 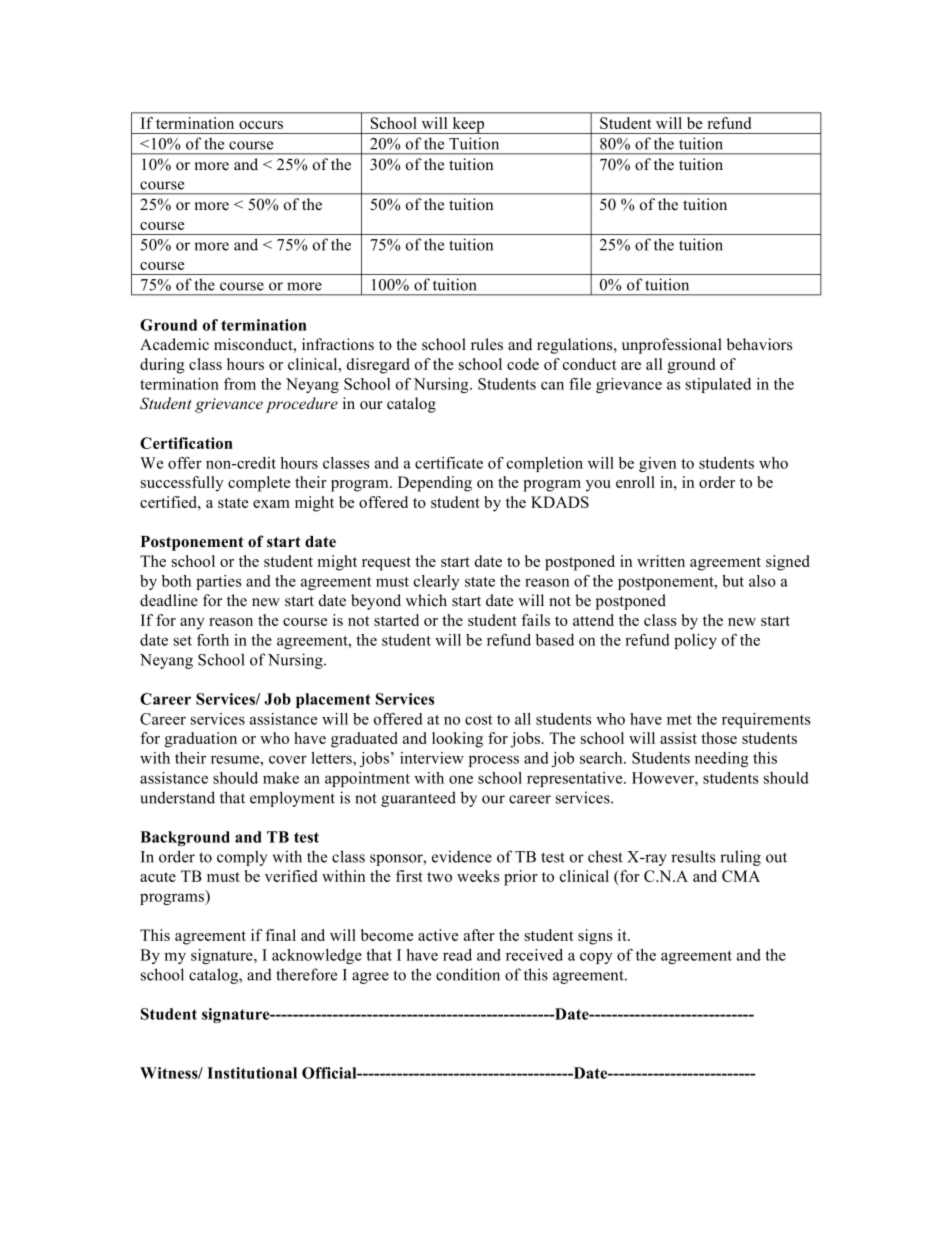 What do you see at coordinates (468, 974) in the page?
I see `condition` at bounding box center [468, 974].
